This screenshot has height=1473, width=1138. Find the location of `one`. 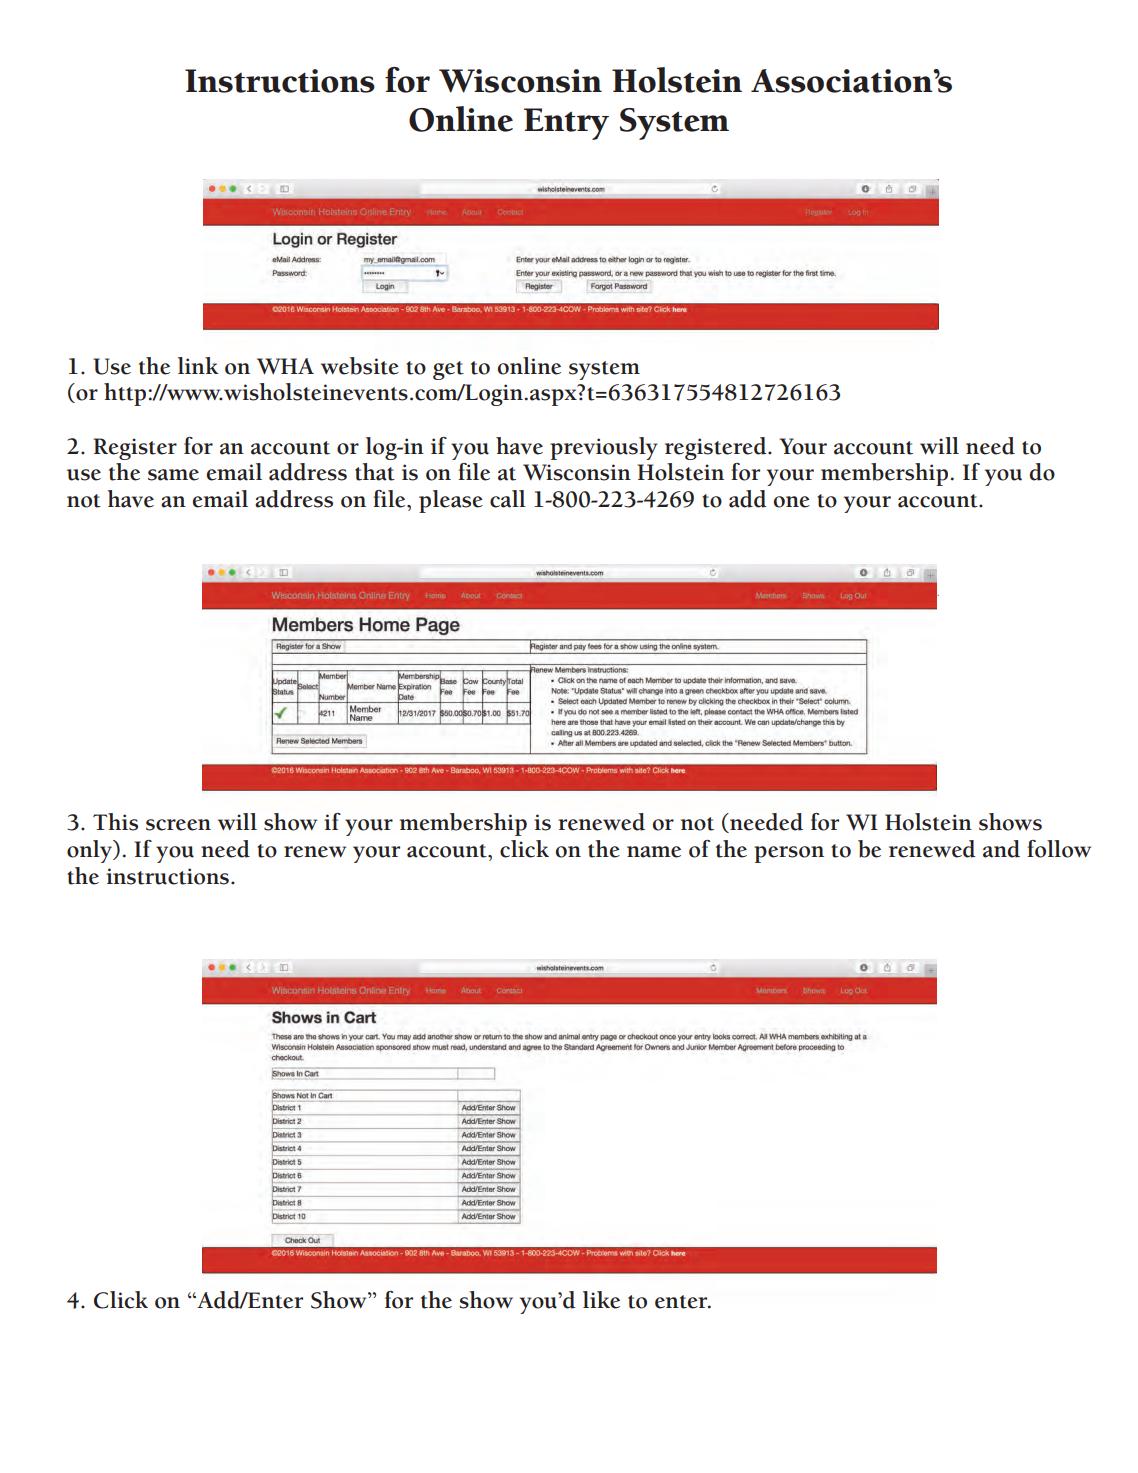

one is located at coordinates (792, 502).
